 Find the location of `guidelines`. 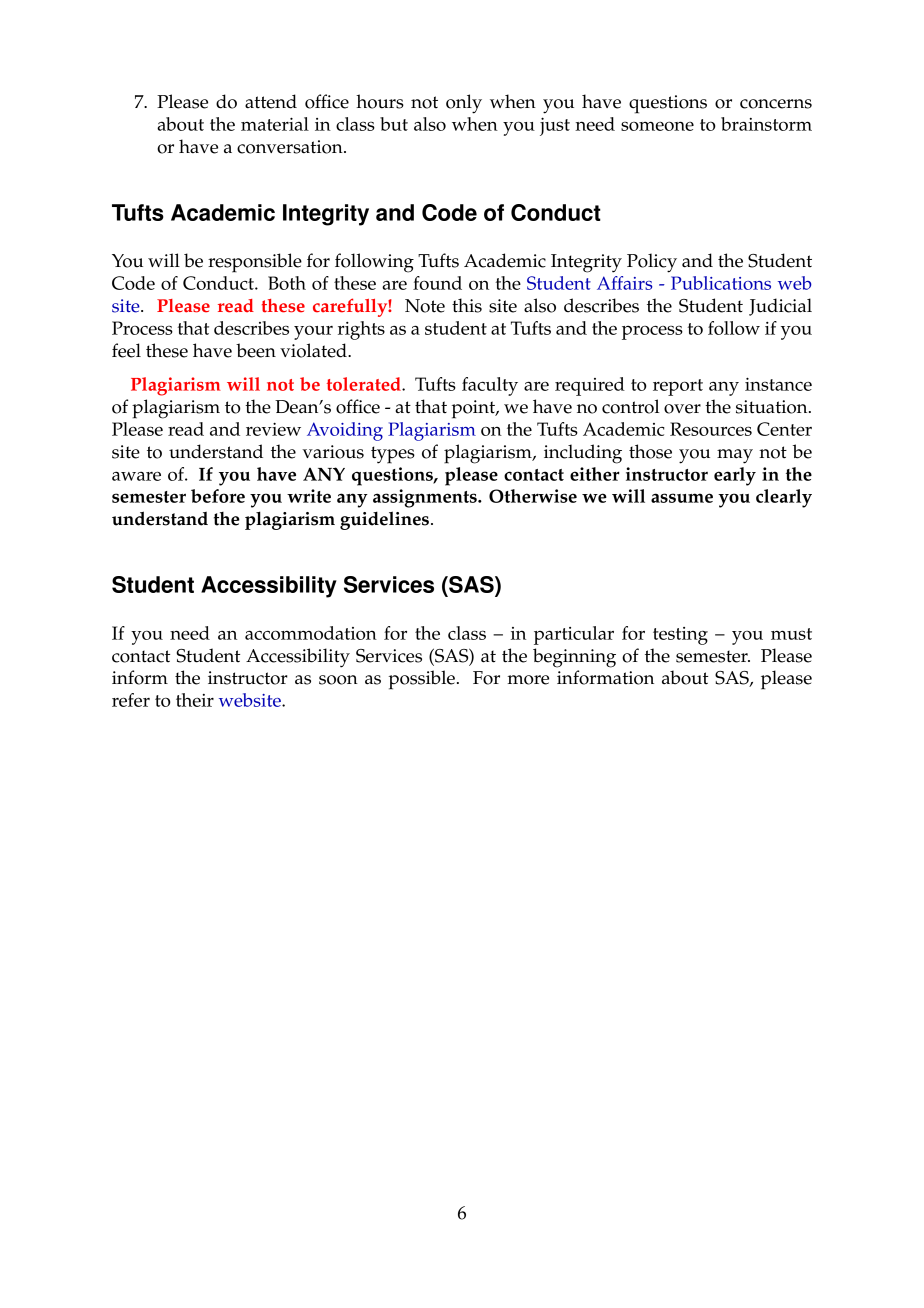

guidelines is located at coordinates (384, 520).
